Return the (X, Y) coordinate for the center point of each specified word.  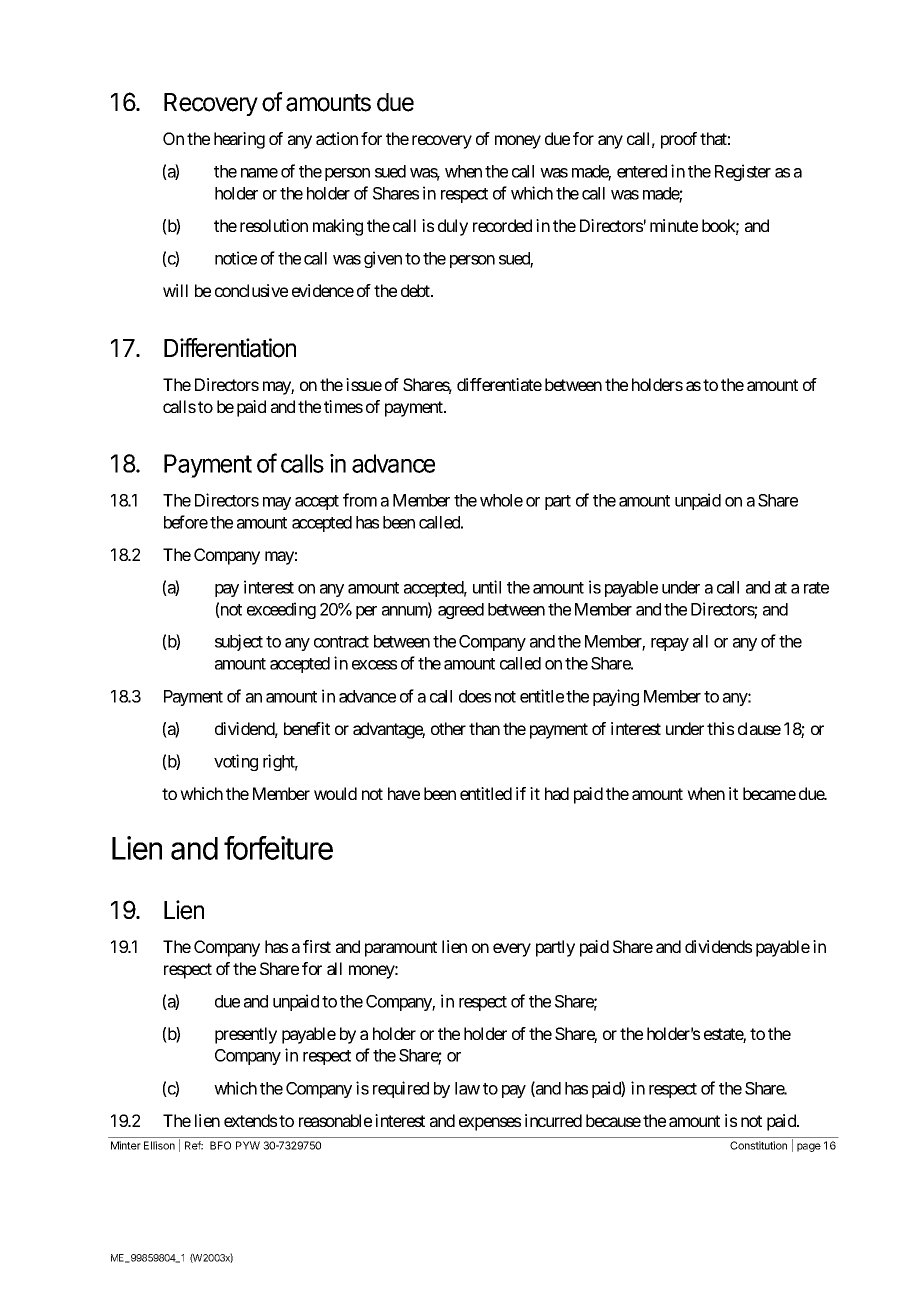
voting (236, 762)
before (186, 522)
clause (759, 728)
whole (501, 500)
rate (816, 588)
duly (453, 227)
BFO (220, 1145)
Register (743, 172)
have (404, 793)
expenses (490, 1124)
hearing (239, 140)
